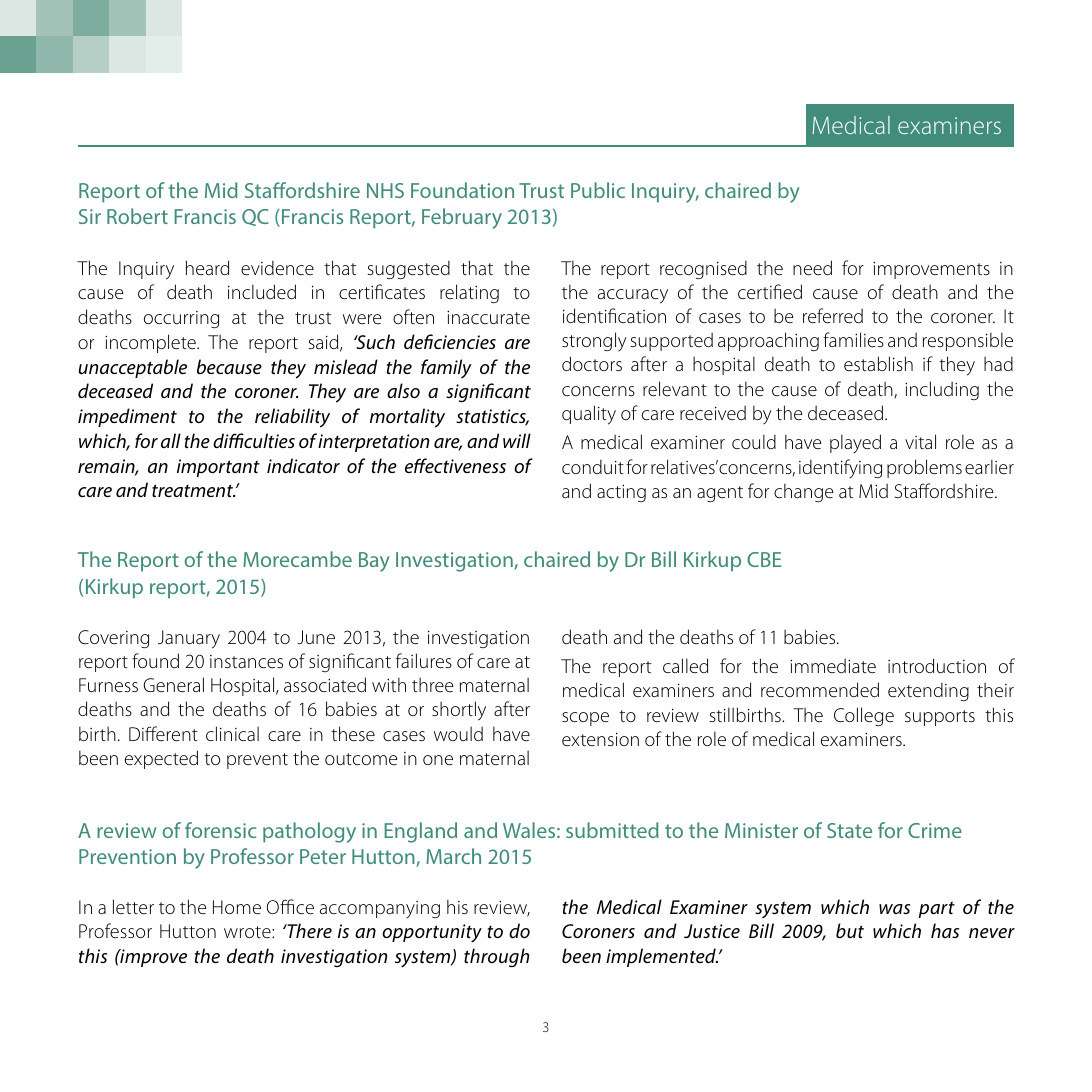  What do you see at coordinates (598, 190) in the screenshot?
I see `Public` at bounding box center [598, 190].
